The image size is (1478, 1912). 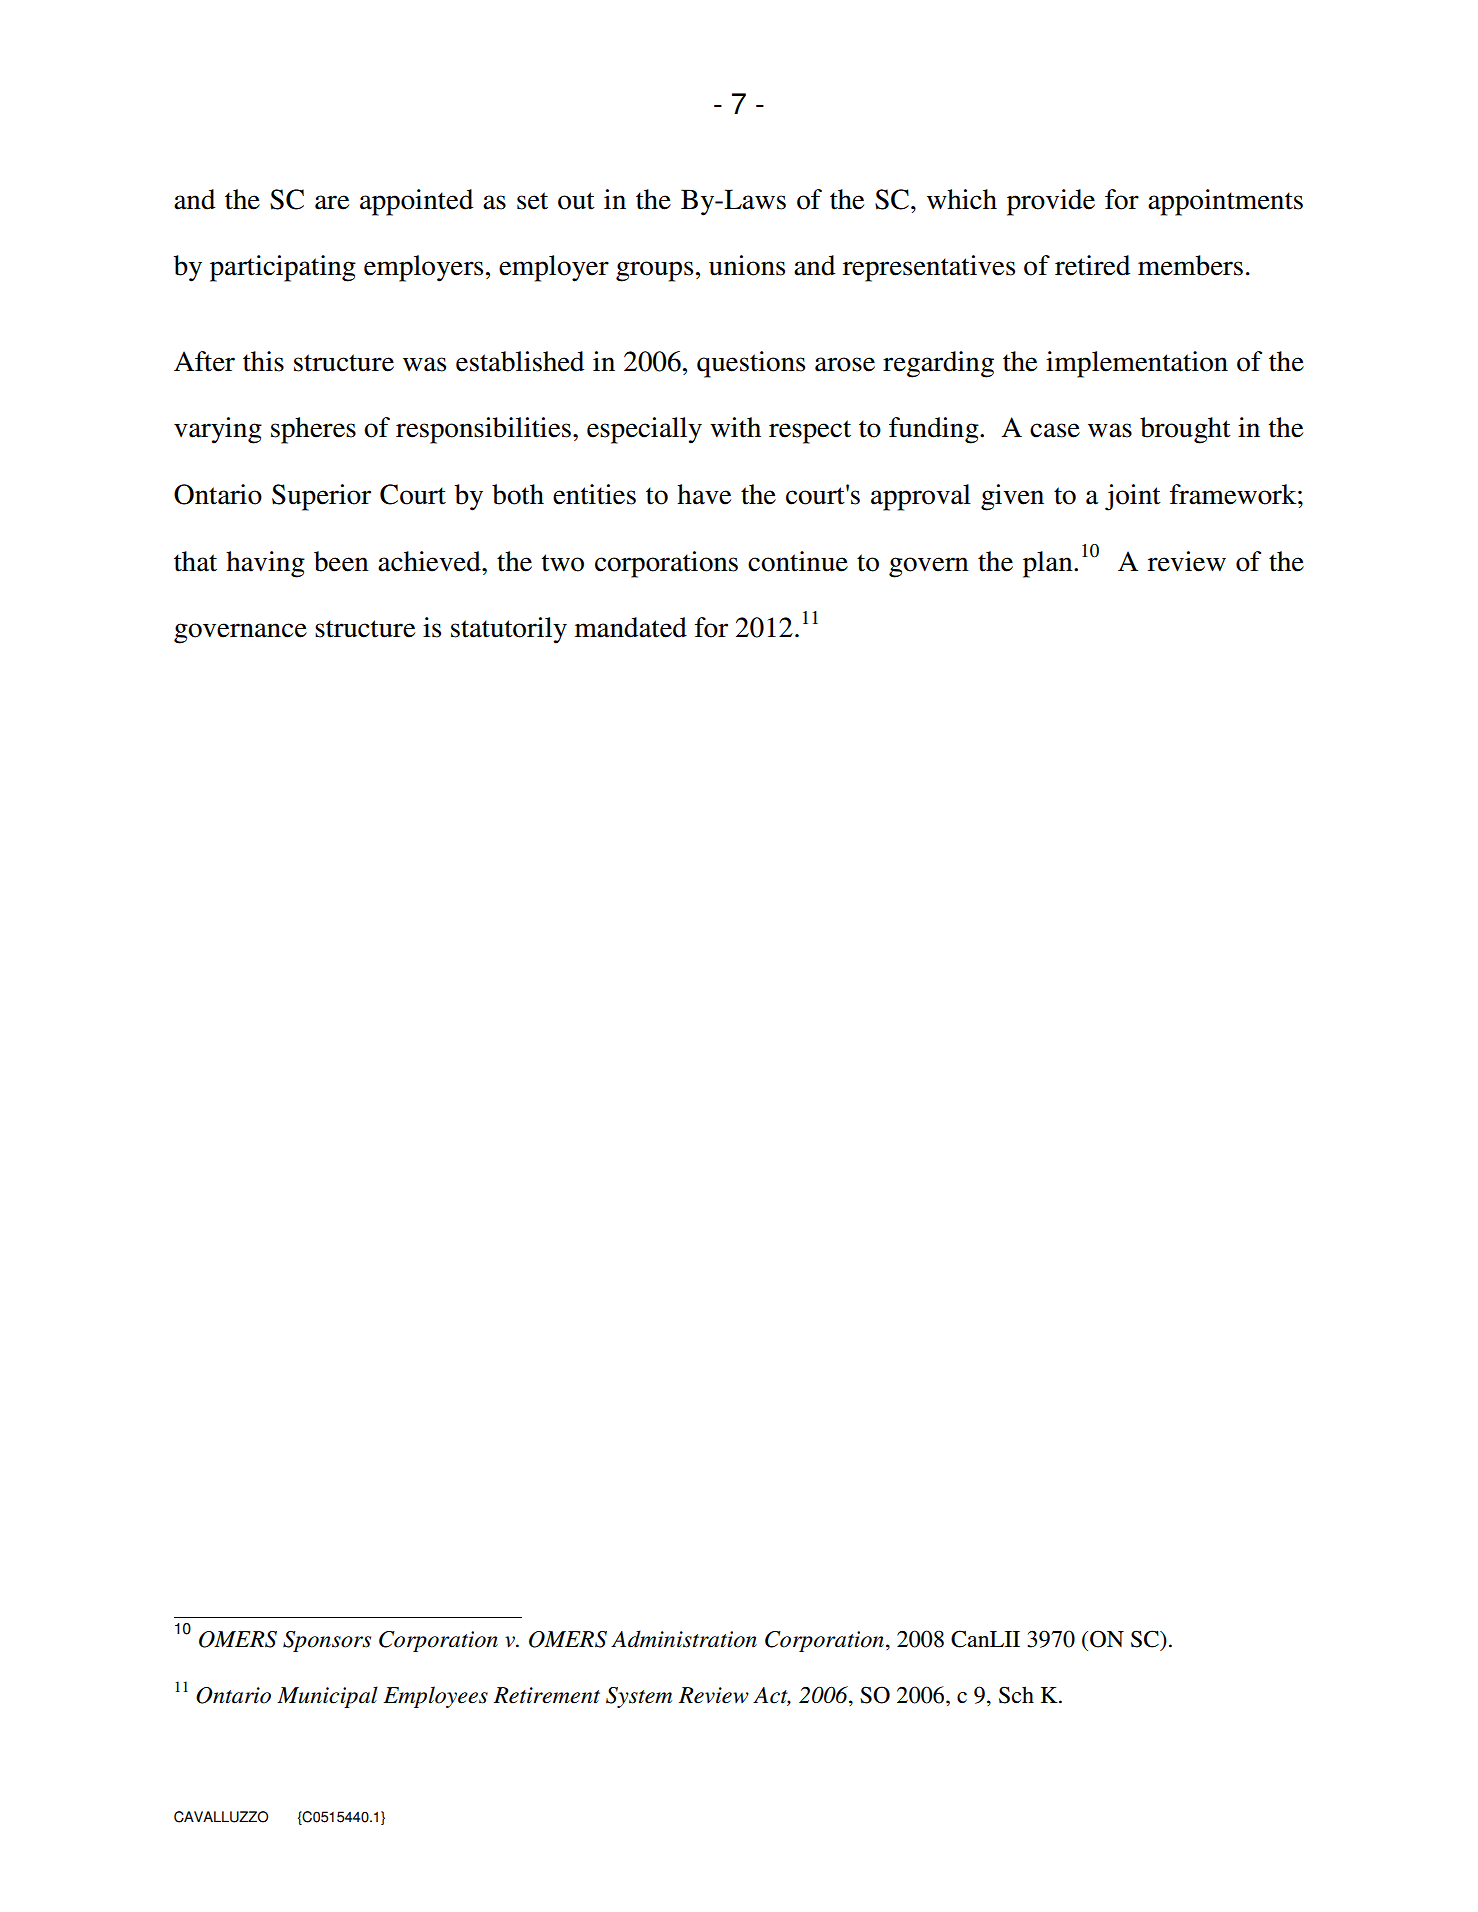 What do you see at coordinates (283, 268) in the screenshot?
I see `participating` at bounding box center [283, 268].
